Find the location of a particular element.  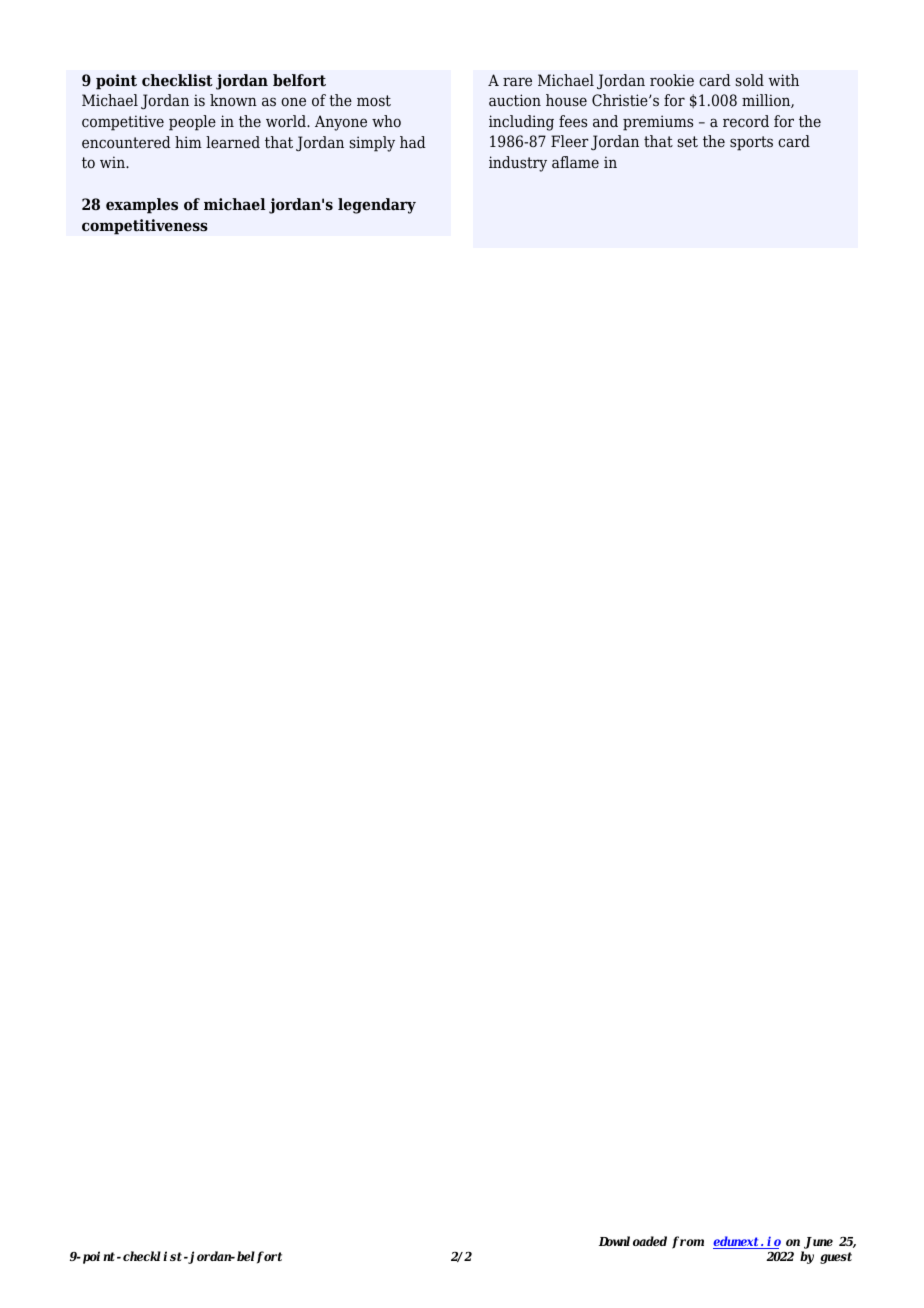

legendary is located at coordinates (377, 206).
